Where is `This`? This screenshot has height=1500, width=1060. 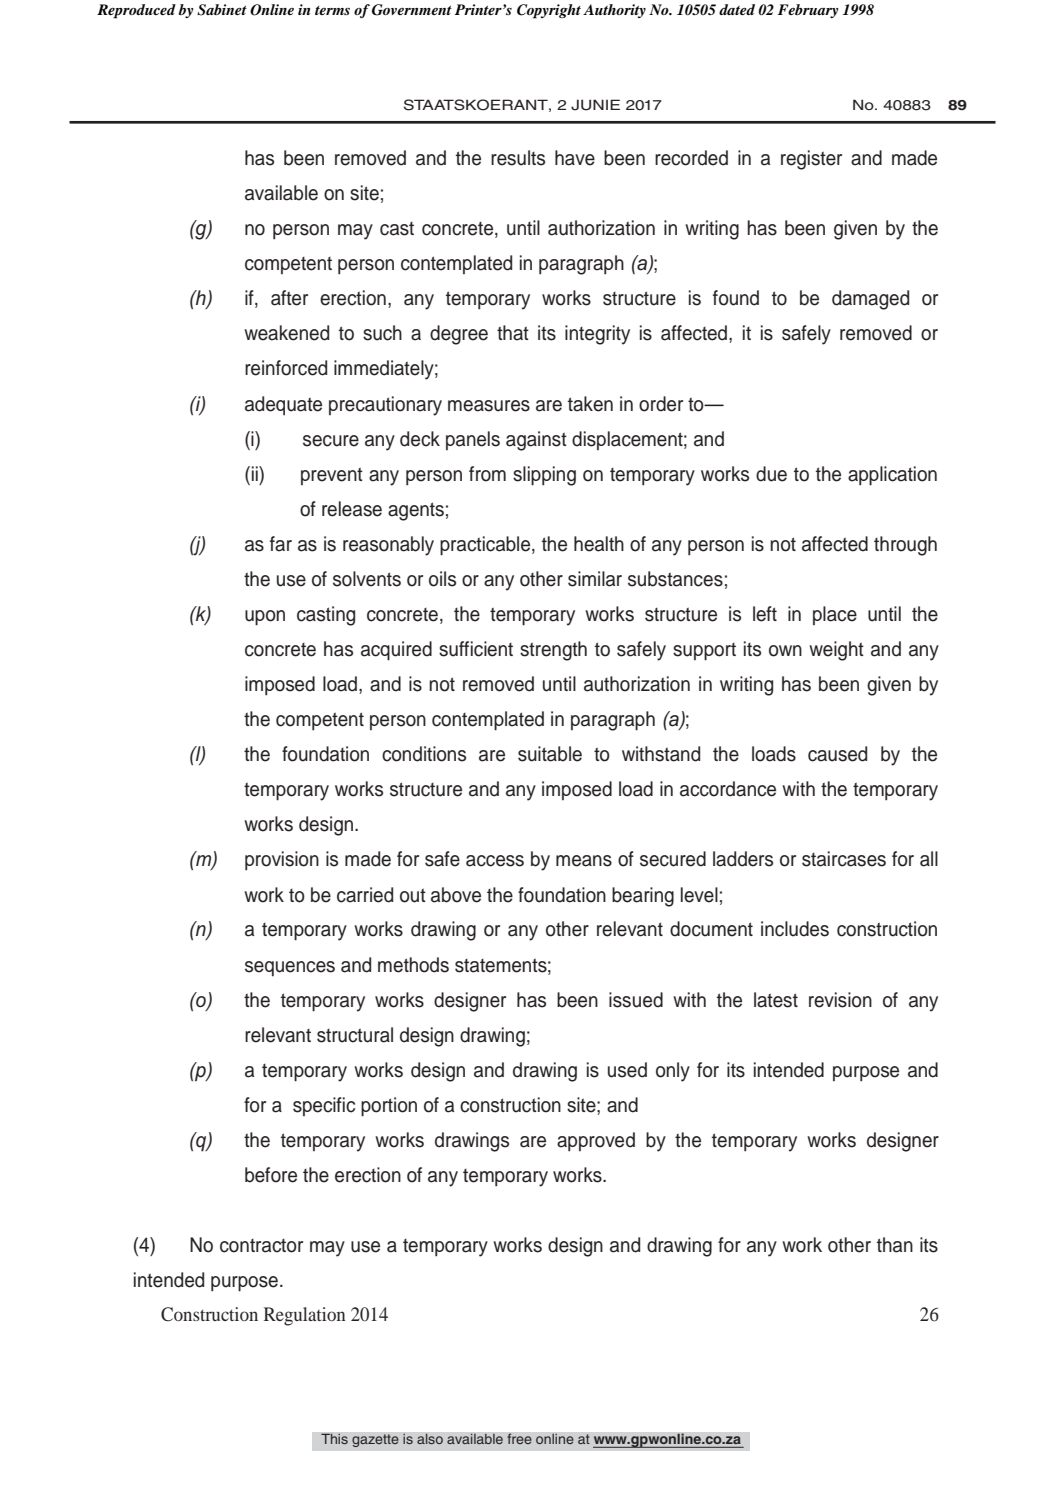 This is located at coordinates (334, 1439).
